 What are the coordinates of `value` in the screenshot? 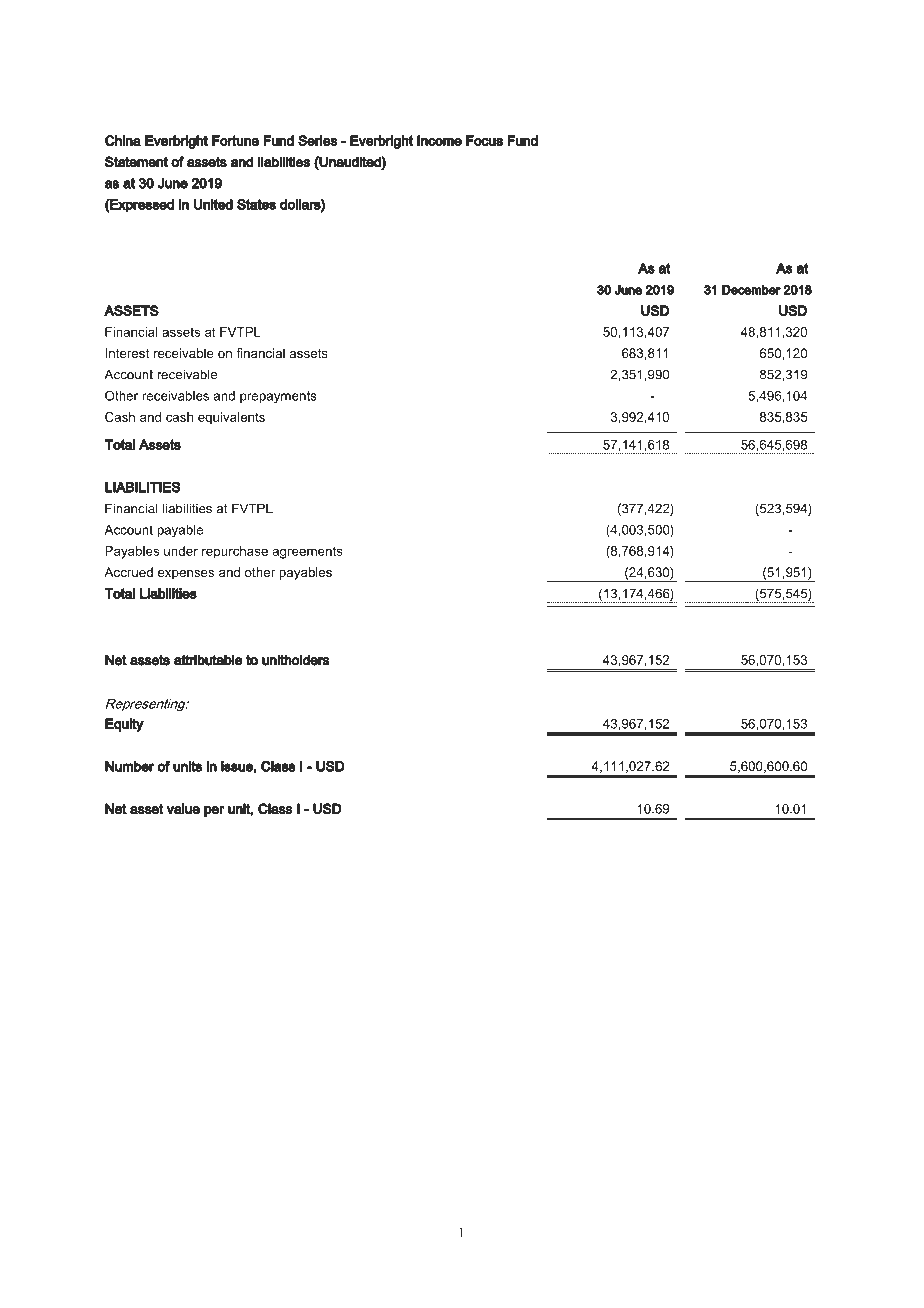 It's located at (183, 809).
